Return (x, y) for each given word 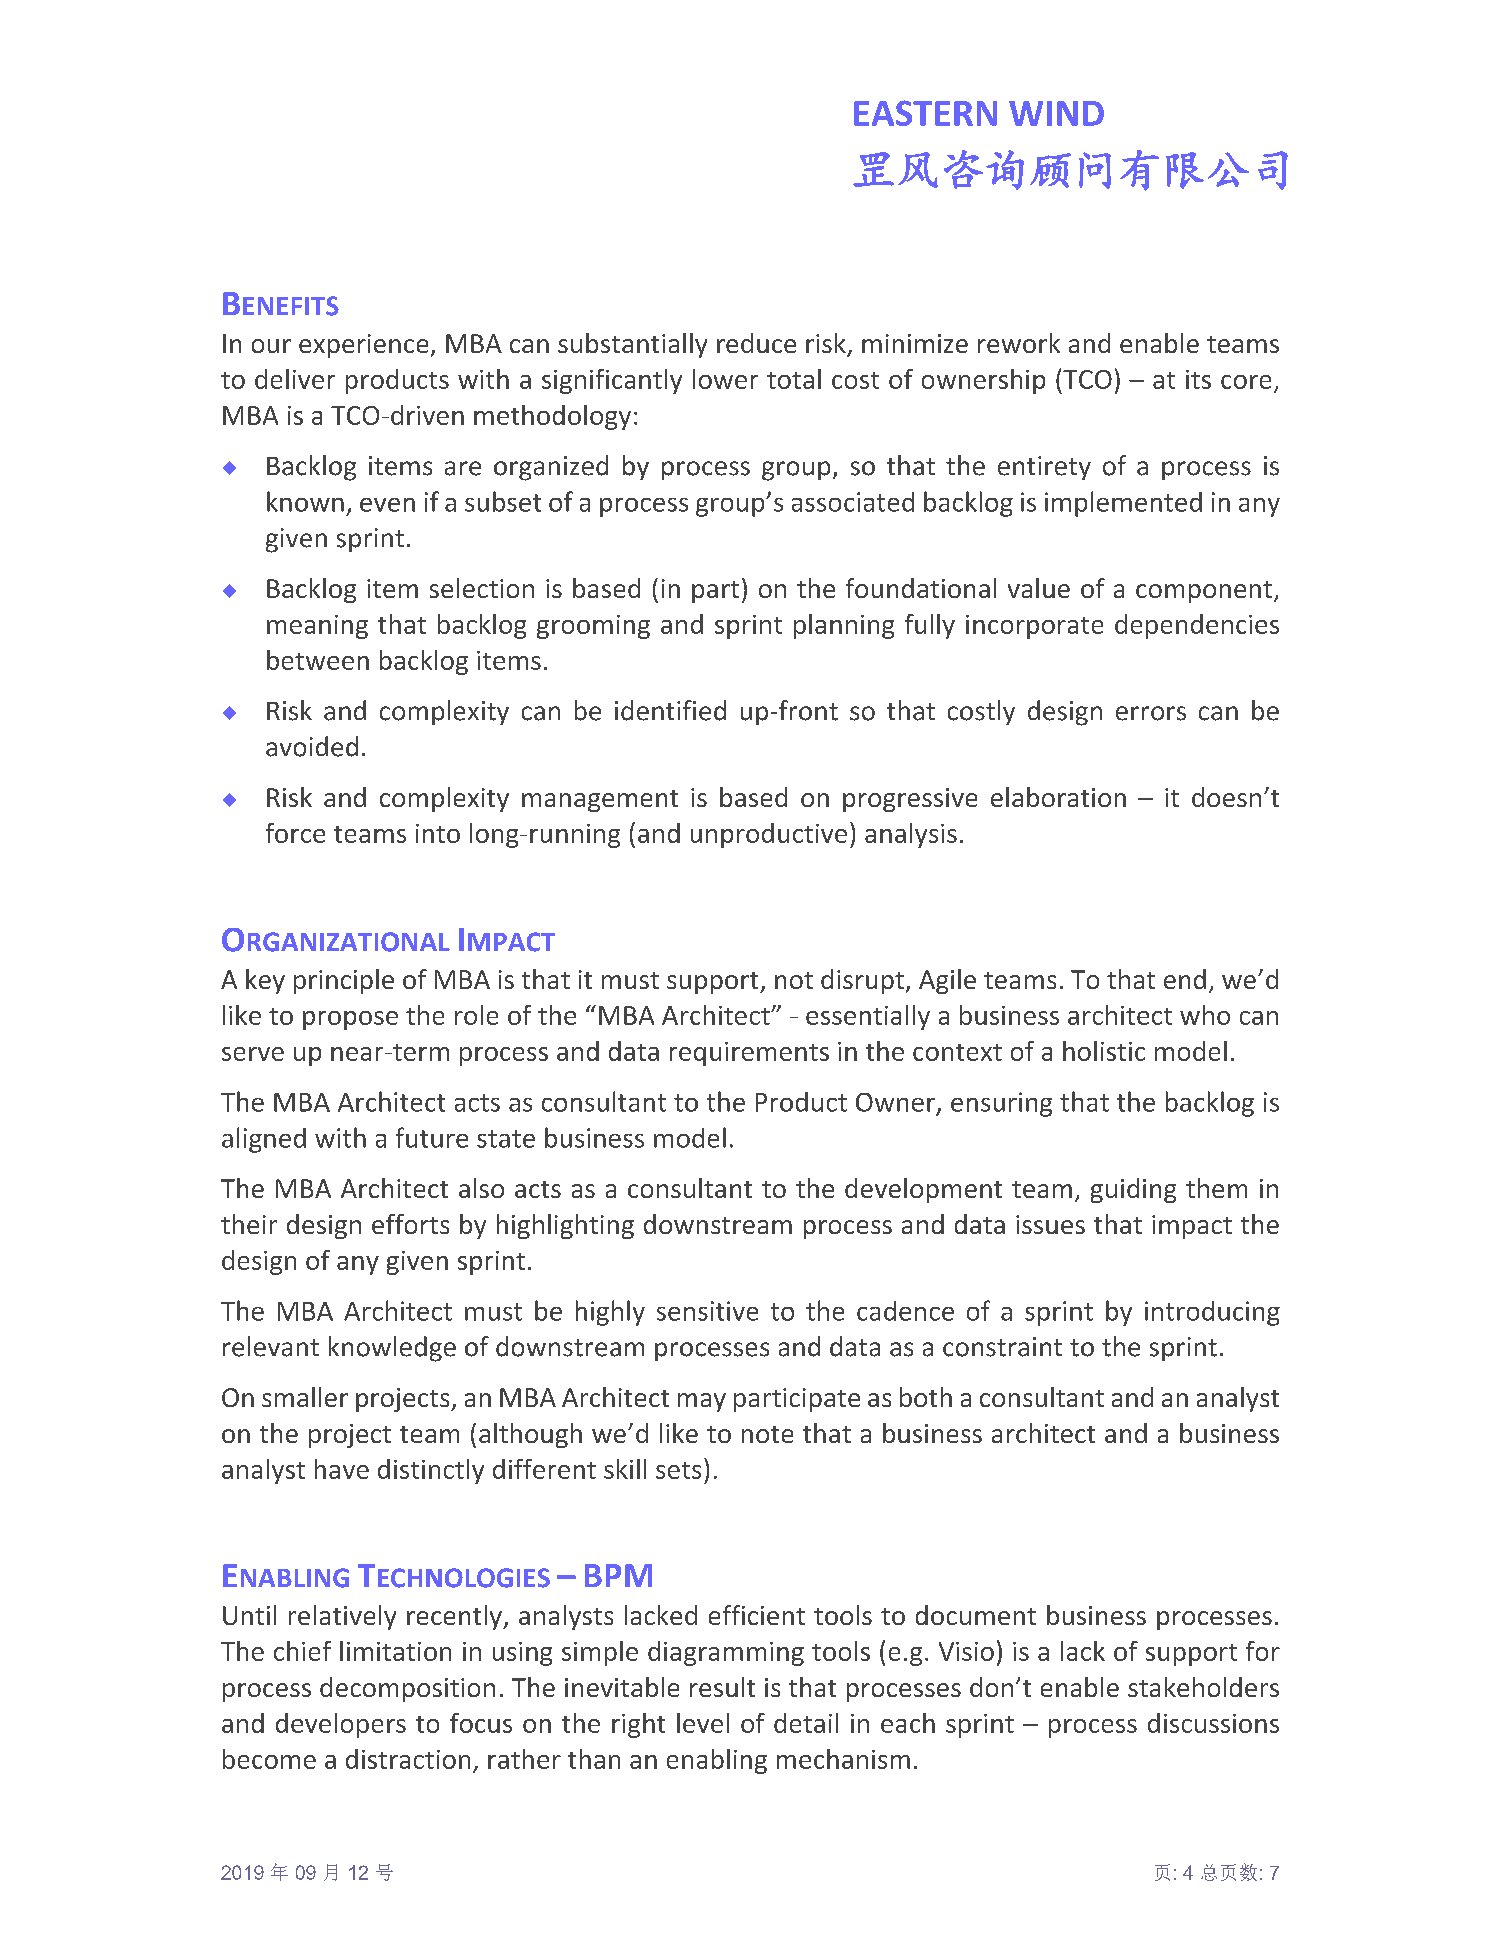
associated (853, 502)
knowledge (392, 1349)
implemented (1123, 504)
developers (341, 1725)
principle (344, 981)
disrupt (862, 981)
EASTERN (925, 113)
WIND (1056, 113)
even (387, 505)
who (1205, 1015)
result (722, 1687)
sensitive (707, 1311)
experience (363, 346)
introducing (1212, 1313)
